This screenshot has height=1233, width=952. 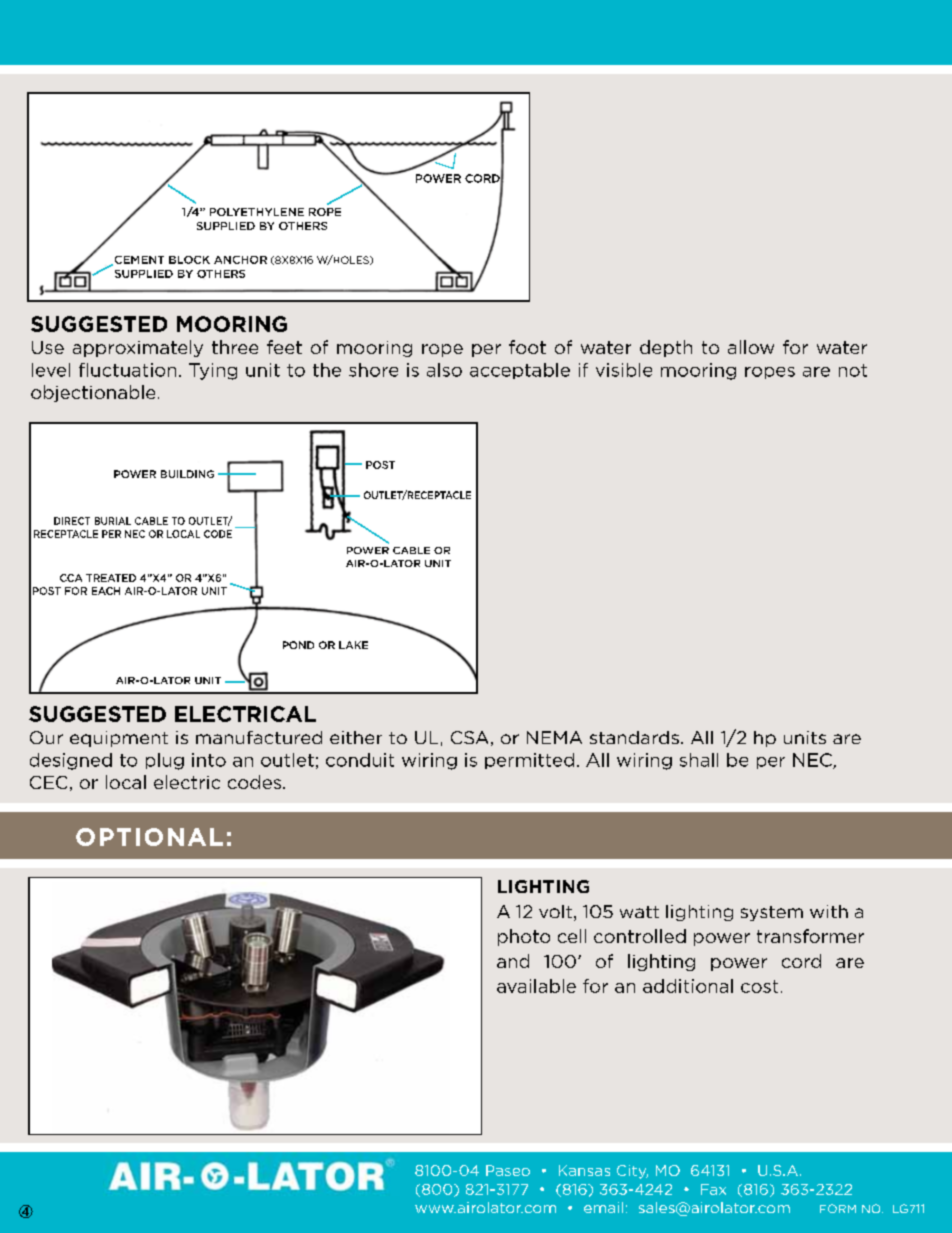 I want to click on BLOCK, so click(x=189, y=260).
